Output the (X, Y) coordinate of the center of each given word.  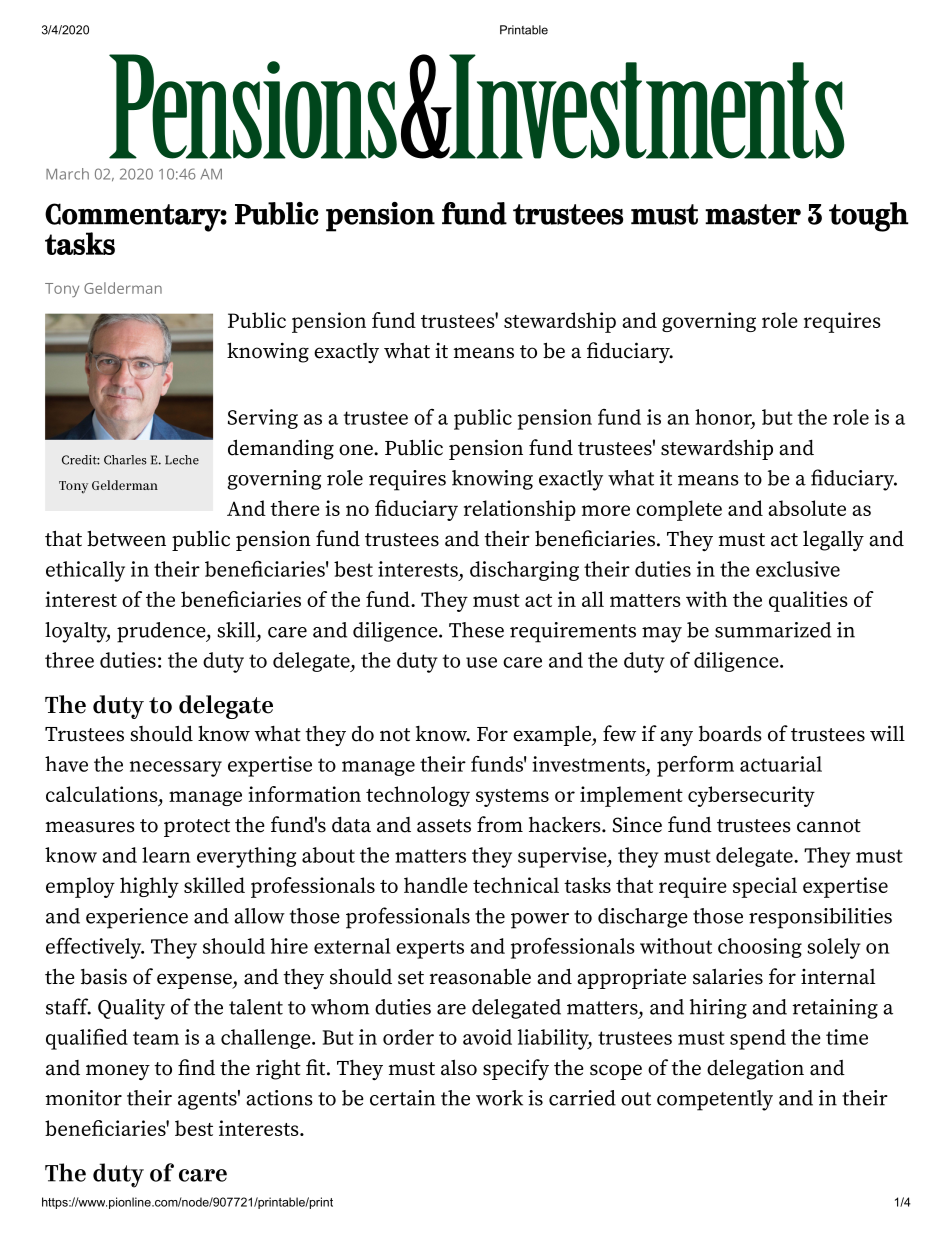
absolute (807, 508)
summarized (773, 630)
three (69, 660)
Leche (182, 460)
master (753, 214)
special (765, 887)
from (500, 824)
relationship (520, 510)
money (118, 1072)
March (67, 174)
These (476, 630)
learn (166, 855)
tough (869, 217)
